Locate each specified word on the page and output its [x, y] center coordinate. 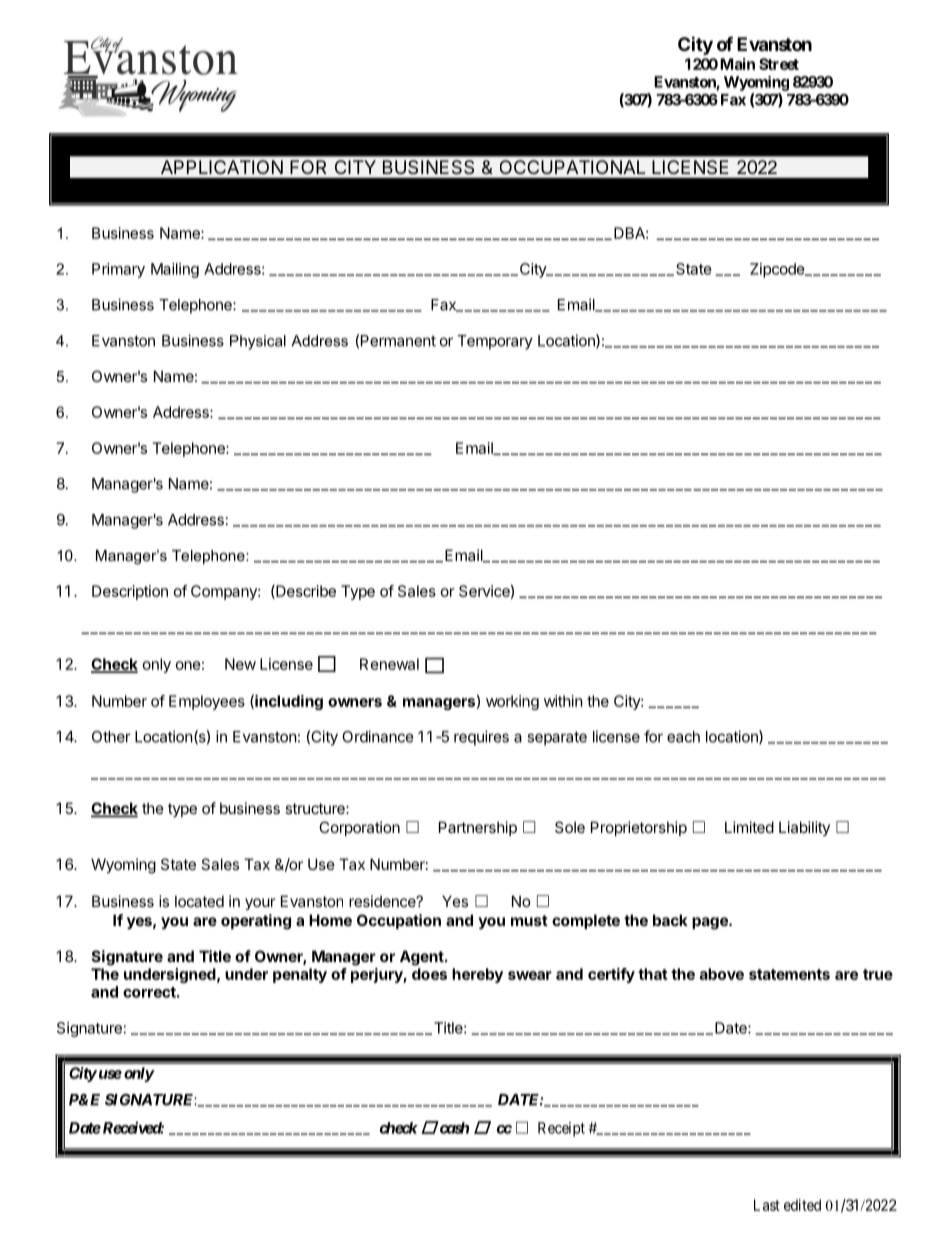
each [683, 737]
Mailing [175, 270]
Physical [258, 342]
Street [779, 64]
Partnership [478, 828]
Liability [804, 828]
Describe [305, 592]
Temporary [495, 342]
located [199, 901]
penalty [300, 975]
